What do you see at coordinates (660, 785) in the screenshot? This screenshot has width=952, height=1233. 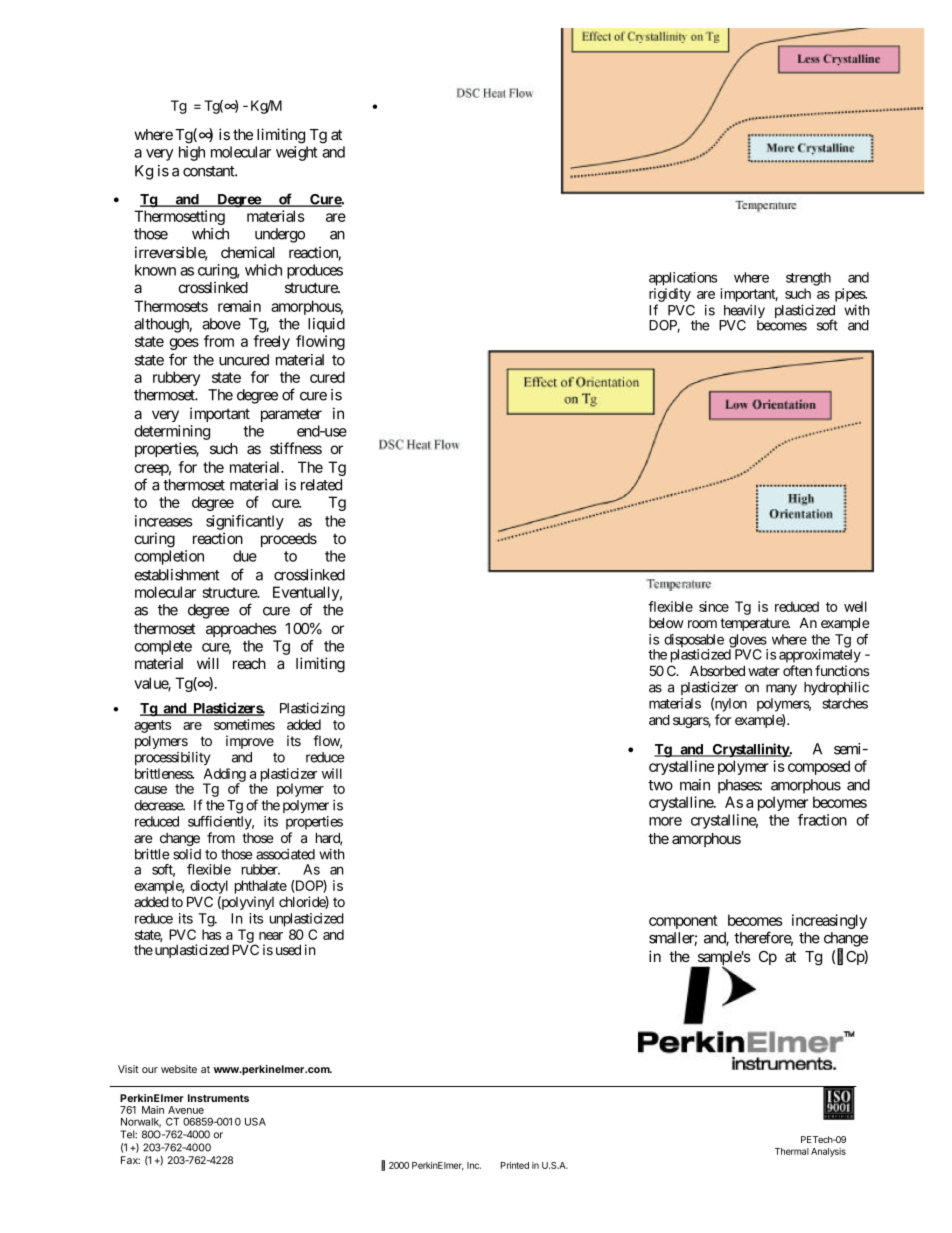 I see `two` at bounding box center [660, 785].
